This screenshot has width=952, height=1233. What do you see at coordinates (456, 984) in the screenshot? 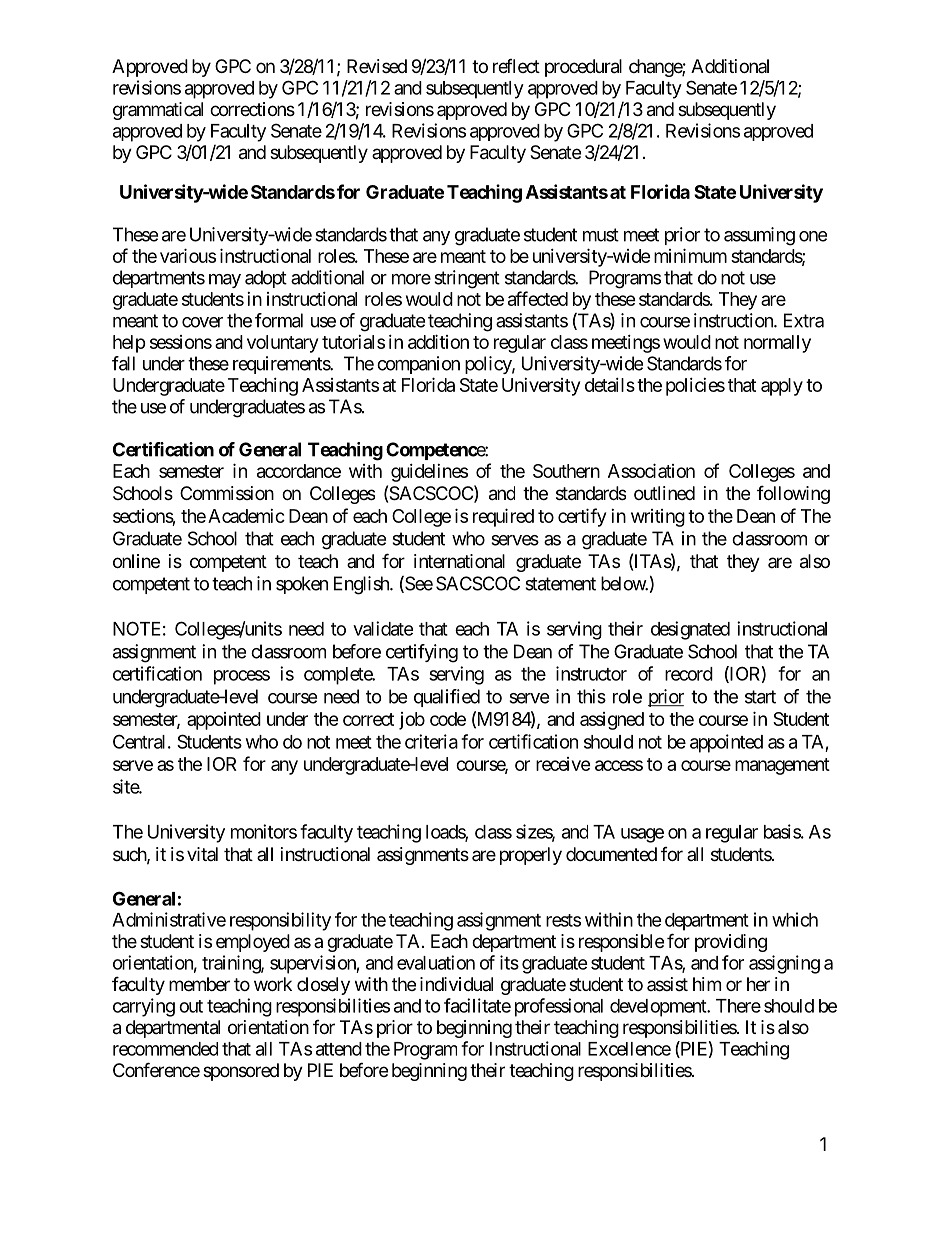
I see `individual` at bounding box center [456, 984].
